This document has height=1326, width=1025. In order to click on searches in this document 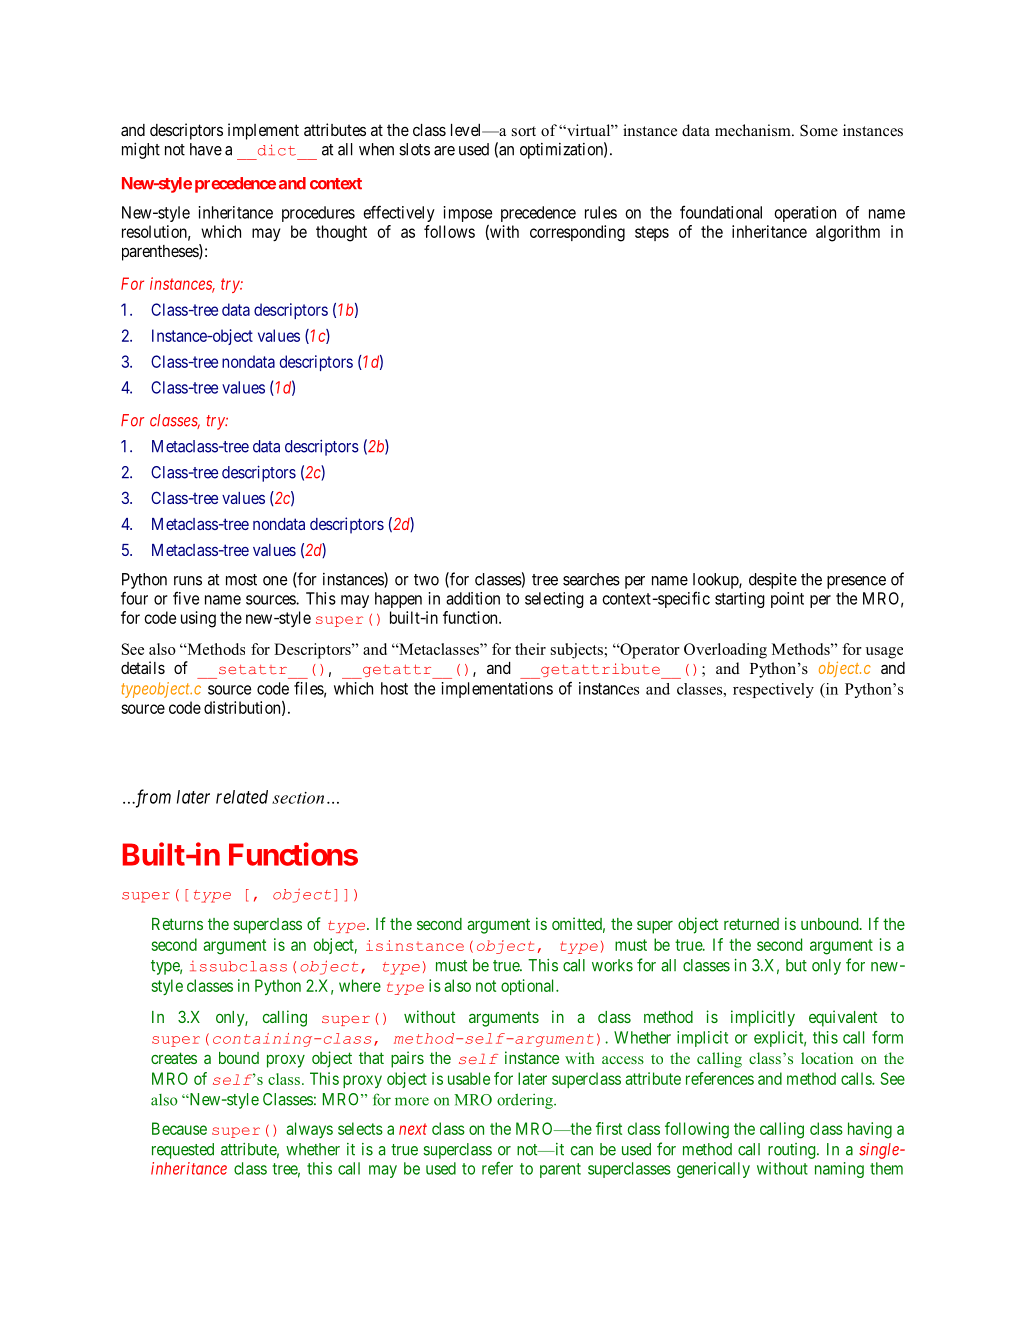, I will do `click(591, 579)`.
